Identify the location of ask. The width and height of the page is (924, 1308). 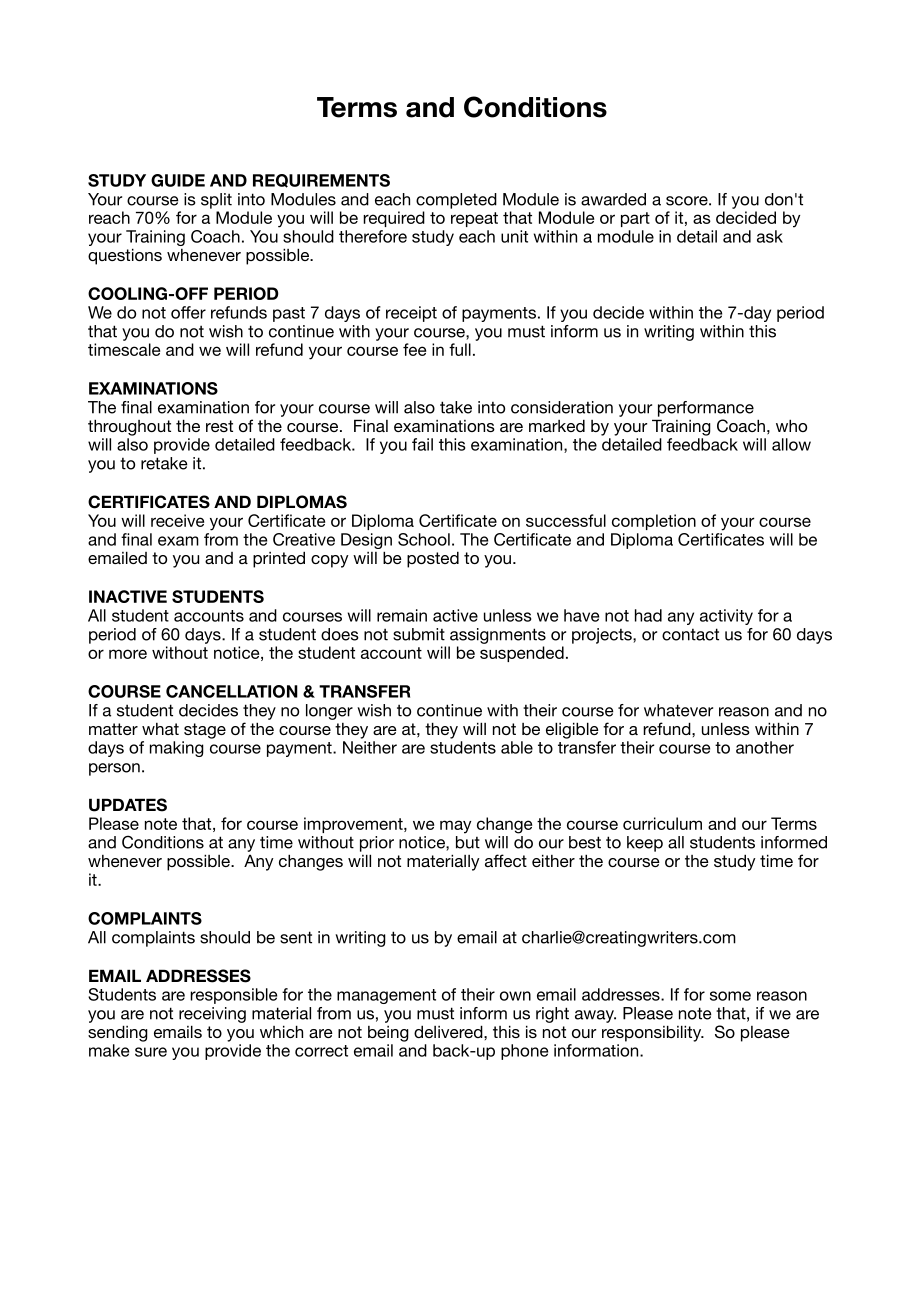
(770, 236).
